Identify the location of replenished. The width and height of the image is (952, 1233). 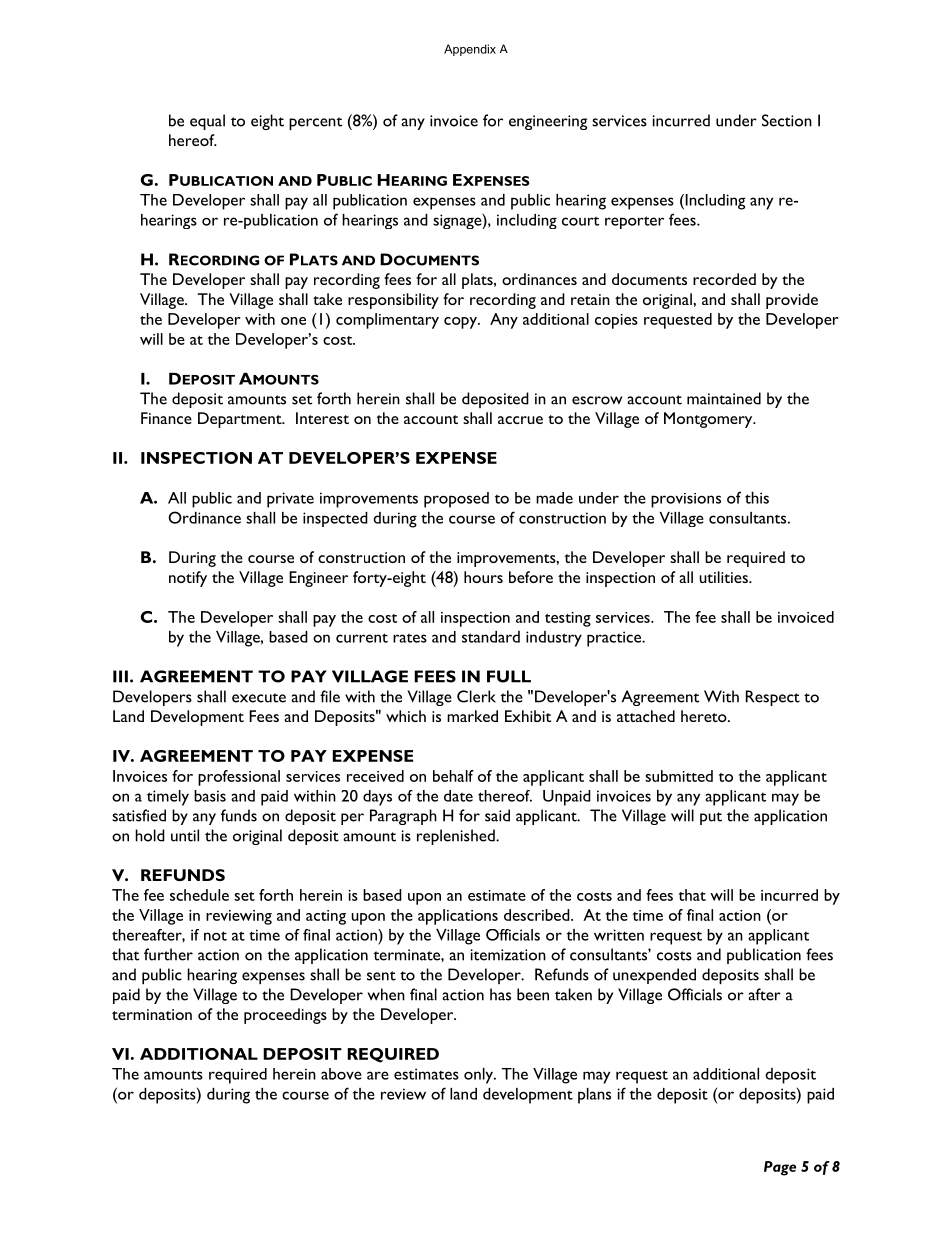
(457, 837).
